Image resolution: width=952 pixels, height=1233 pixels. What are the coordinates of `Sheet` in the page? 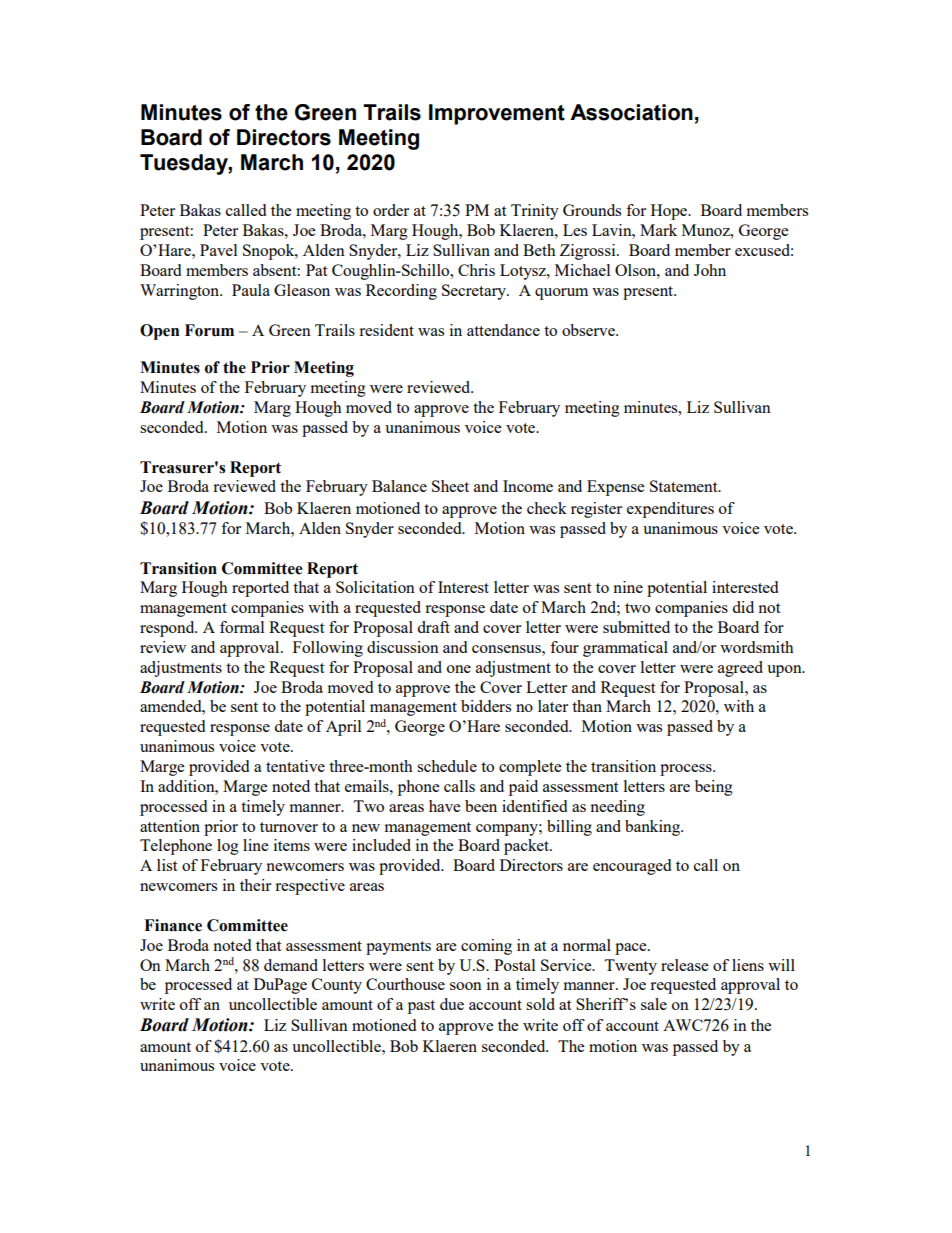 It's located at (450, 486).
